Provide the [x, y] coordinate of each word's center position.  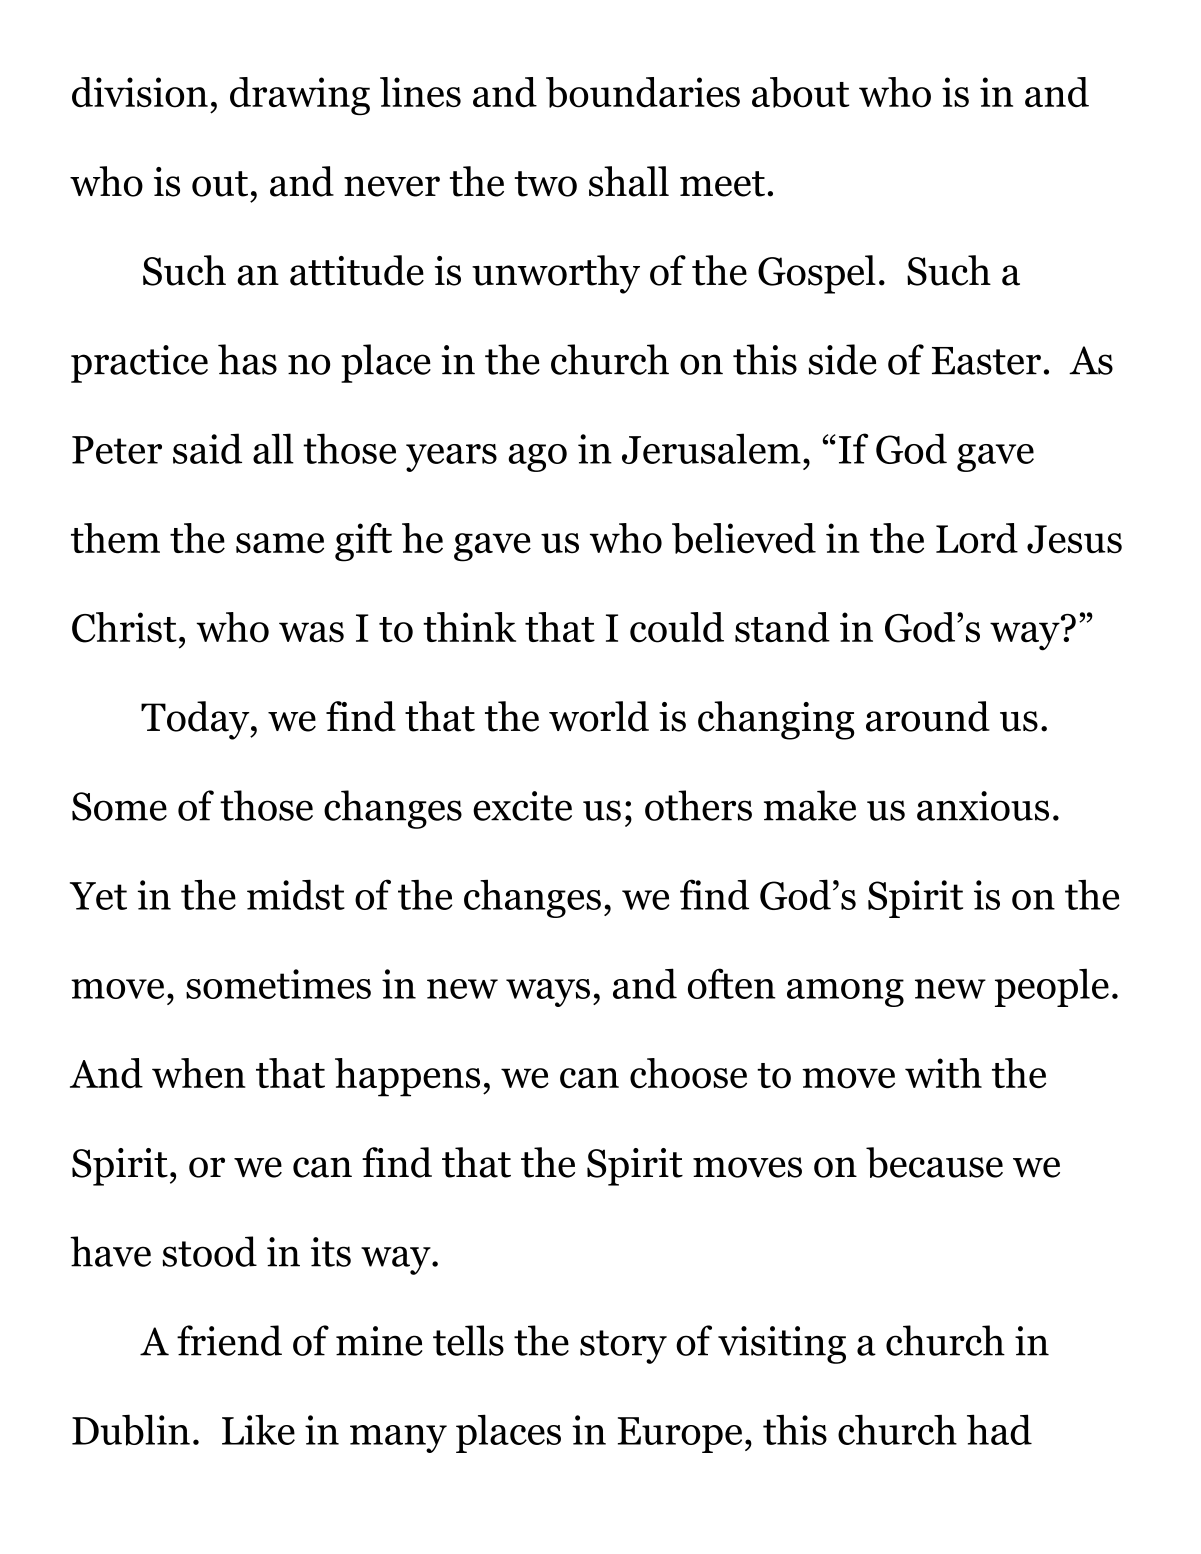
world [599, 716]
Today [196, 720]
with [943, 1073]
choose [688, 1073]
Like [258, 1430]
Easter [986, 361]
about [801, 92]
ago [537, 458]
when [199, 1073]
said [207, 448]
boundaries [643, 92]
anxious [983, 806]
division [140, 92]
